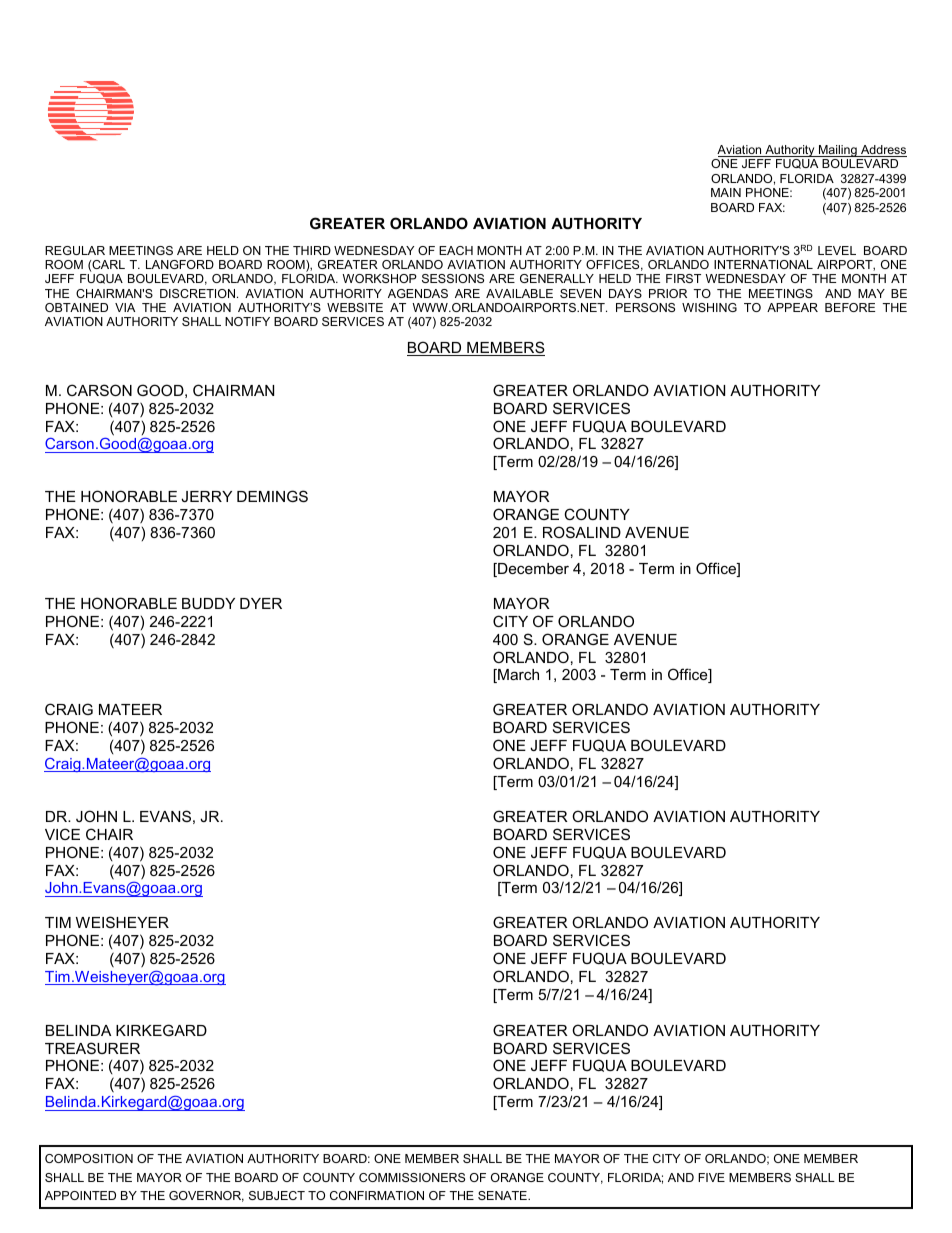 This screenshot has height=1233, width=952. Describe the element at coordinates (503, 1195) in the screenshot. I see `SENATE` at that location.
